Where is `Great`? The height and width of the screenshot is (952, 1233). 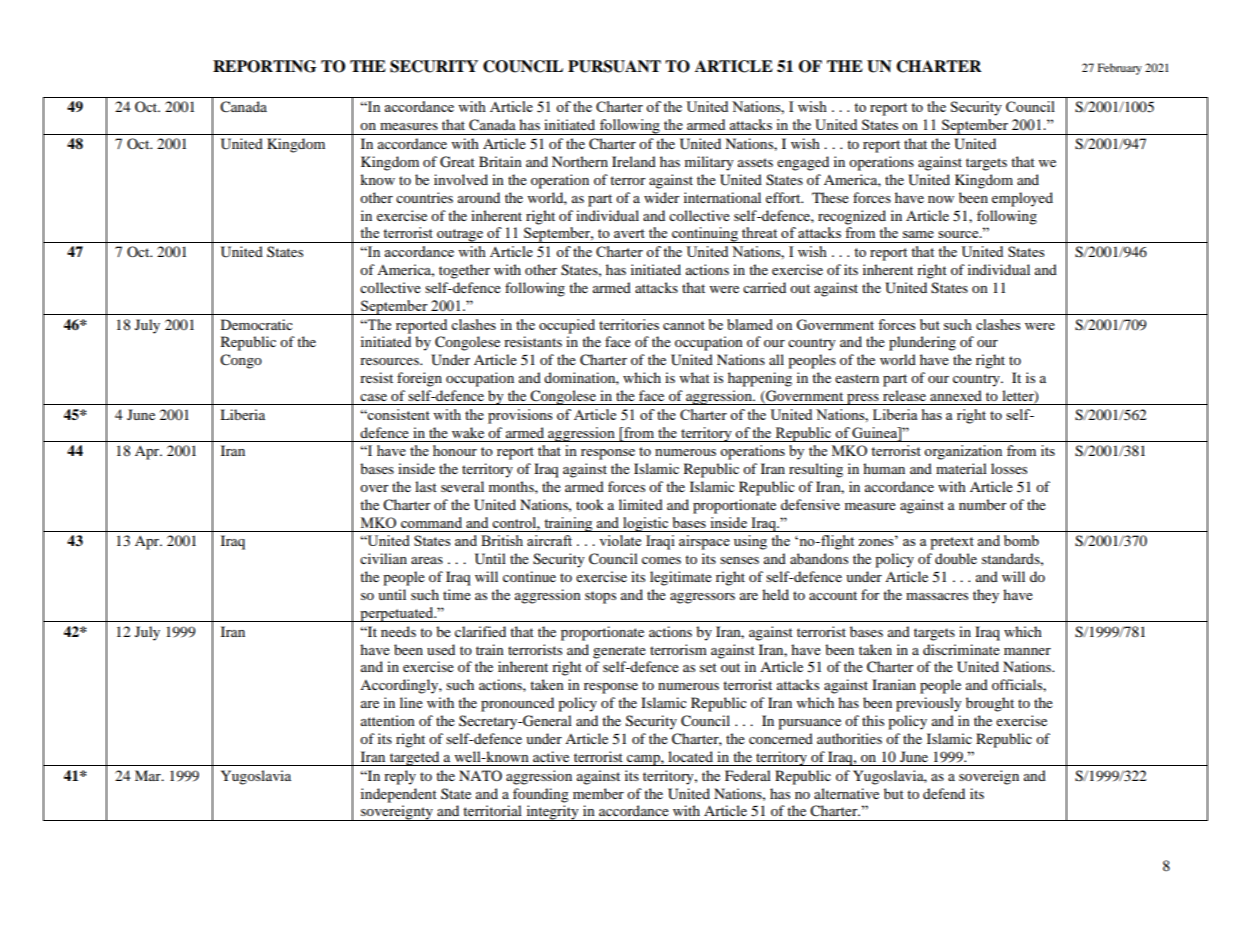 Great is located at coordinates (457, 162).
